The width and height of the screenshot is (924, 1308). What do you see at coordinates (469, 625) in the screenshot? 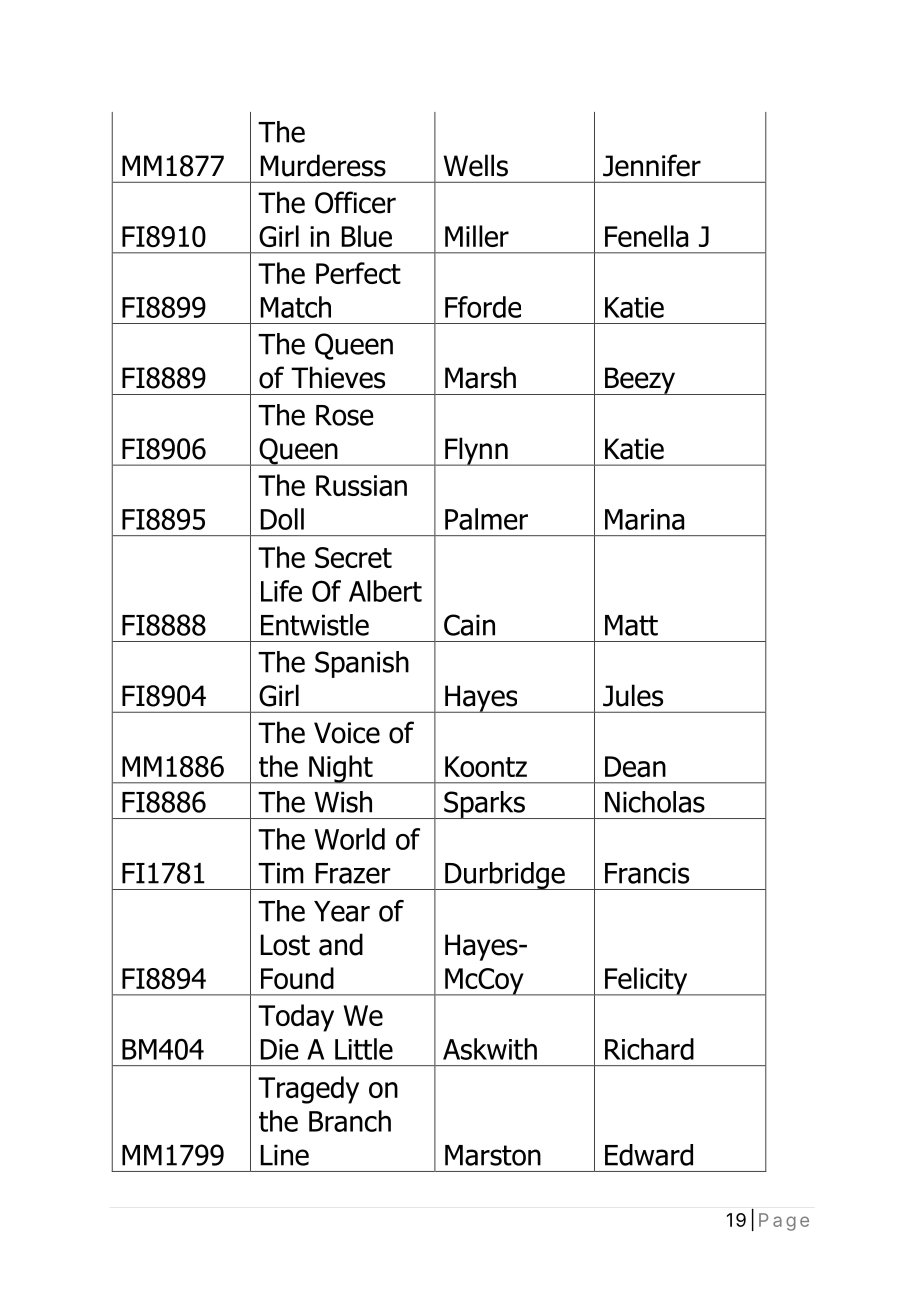
I see `Cain` at bounding box center [469, 625].
